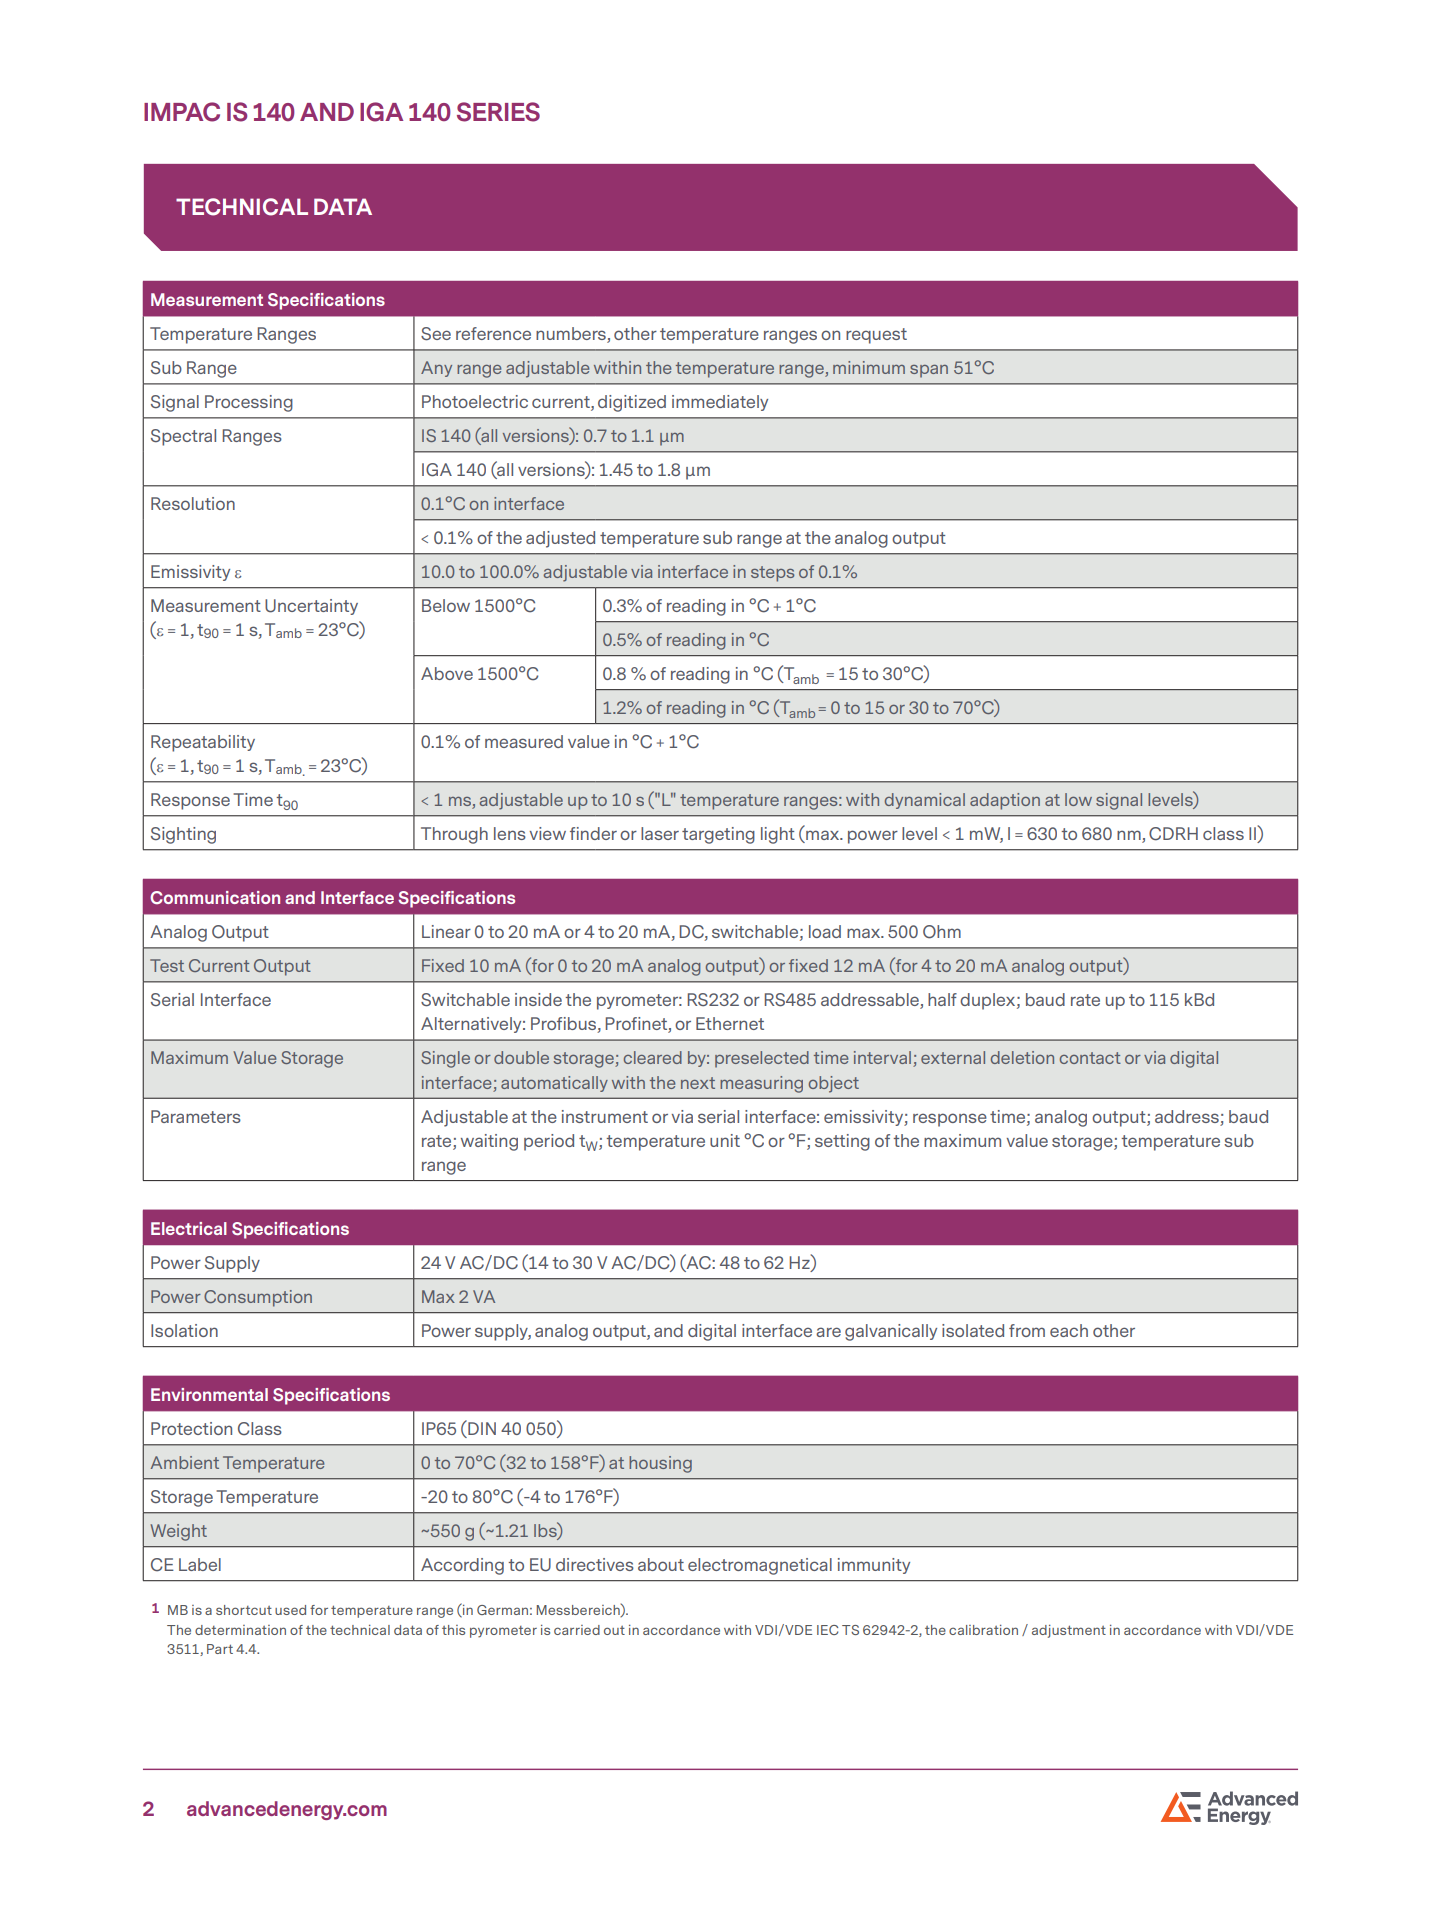 The image size is (1441, 1917). Describe the element at coordinates (290, 1610) in the page. I see `used` at that location.
